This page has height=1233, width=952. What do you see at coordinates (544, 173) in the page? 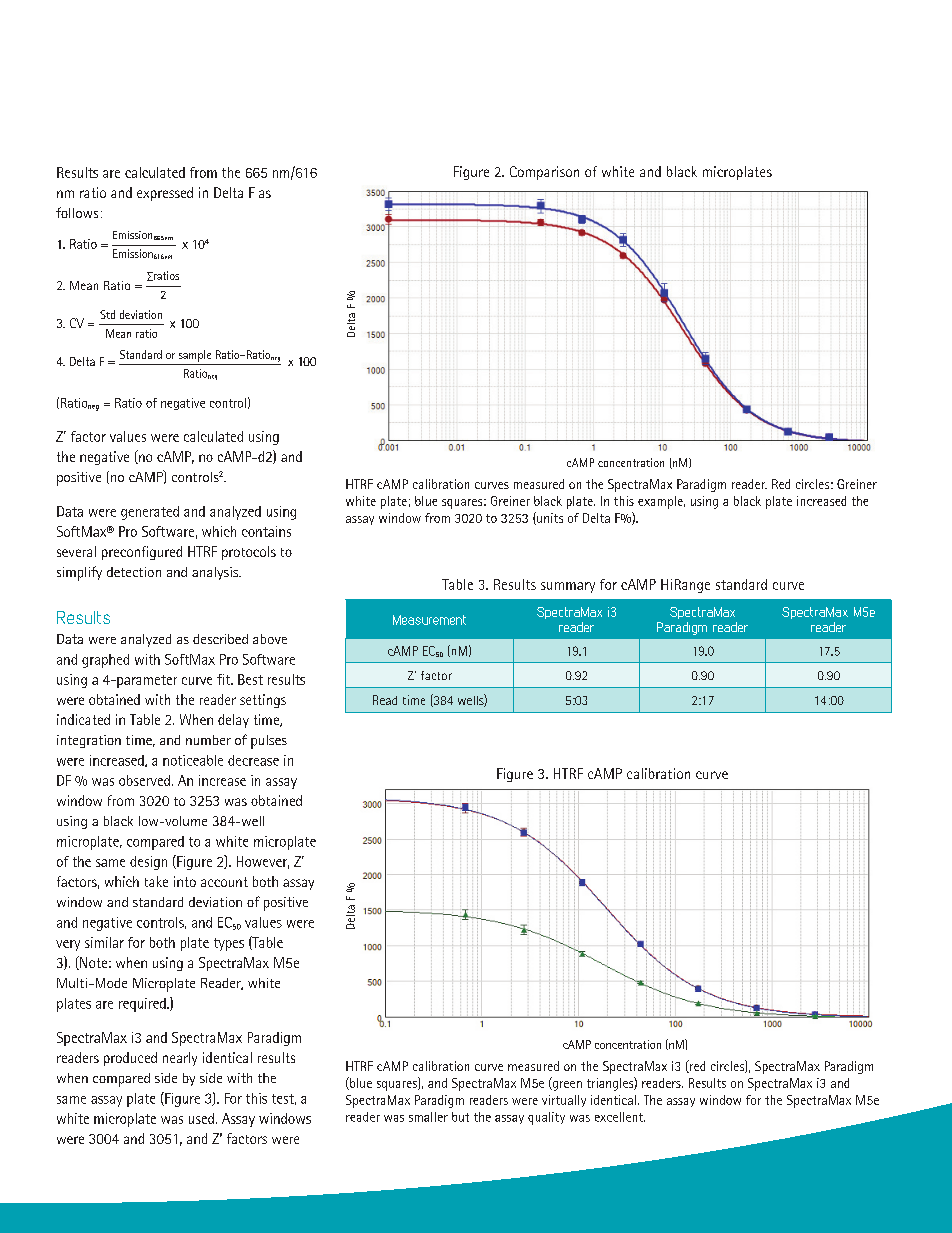
I see `Comparison` at bounding box center [544, 173].
